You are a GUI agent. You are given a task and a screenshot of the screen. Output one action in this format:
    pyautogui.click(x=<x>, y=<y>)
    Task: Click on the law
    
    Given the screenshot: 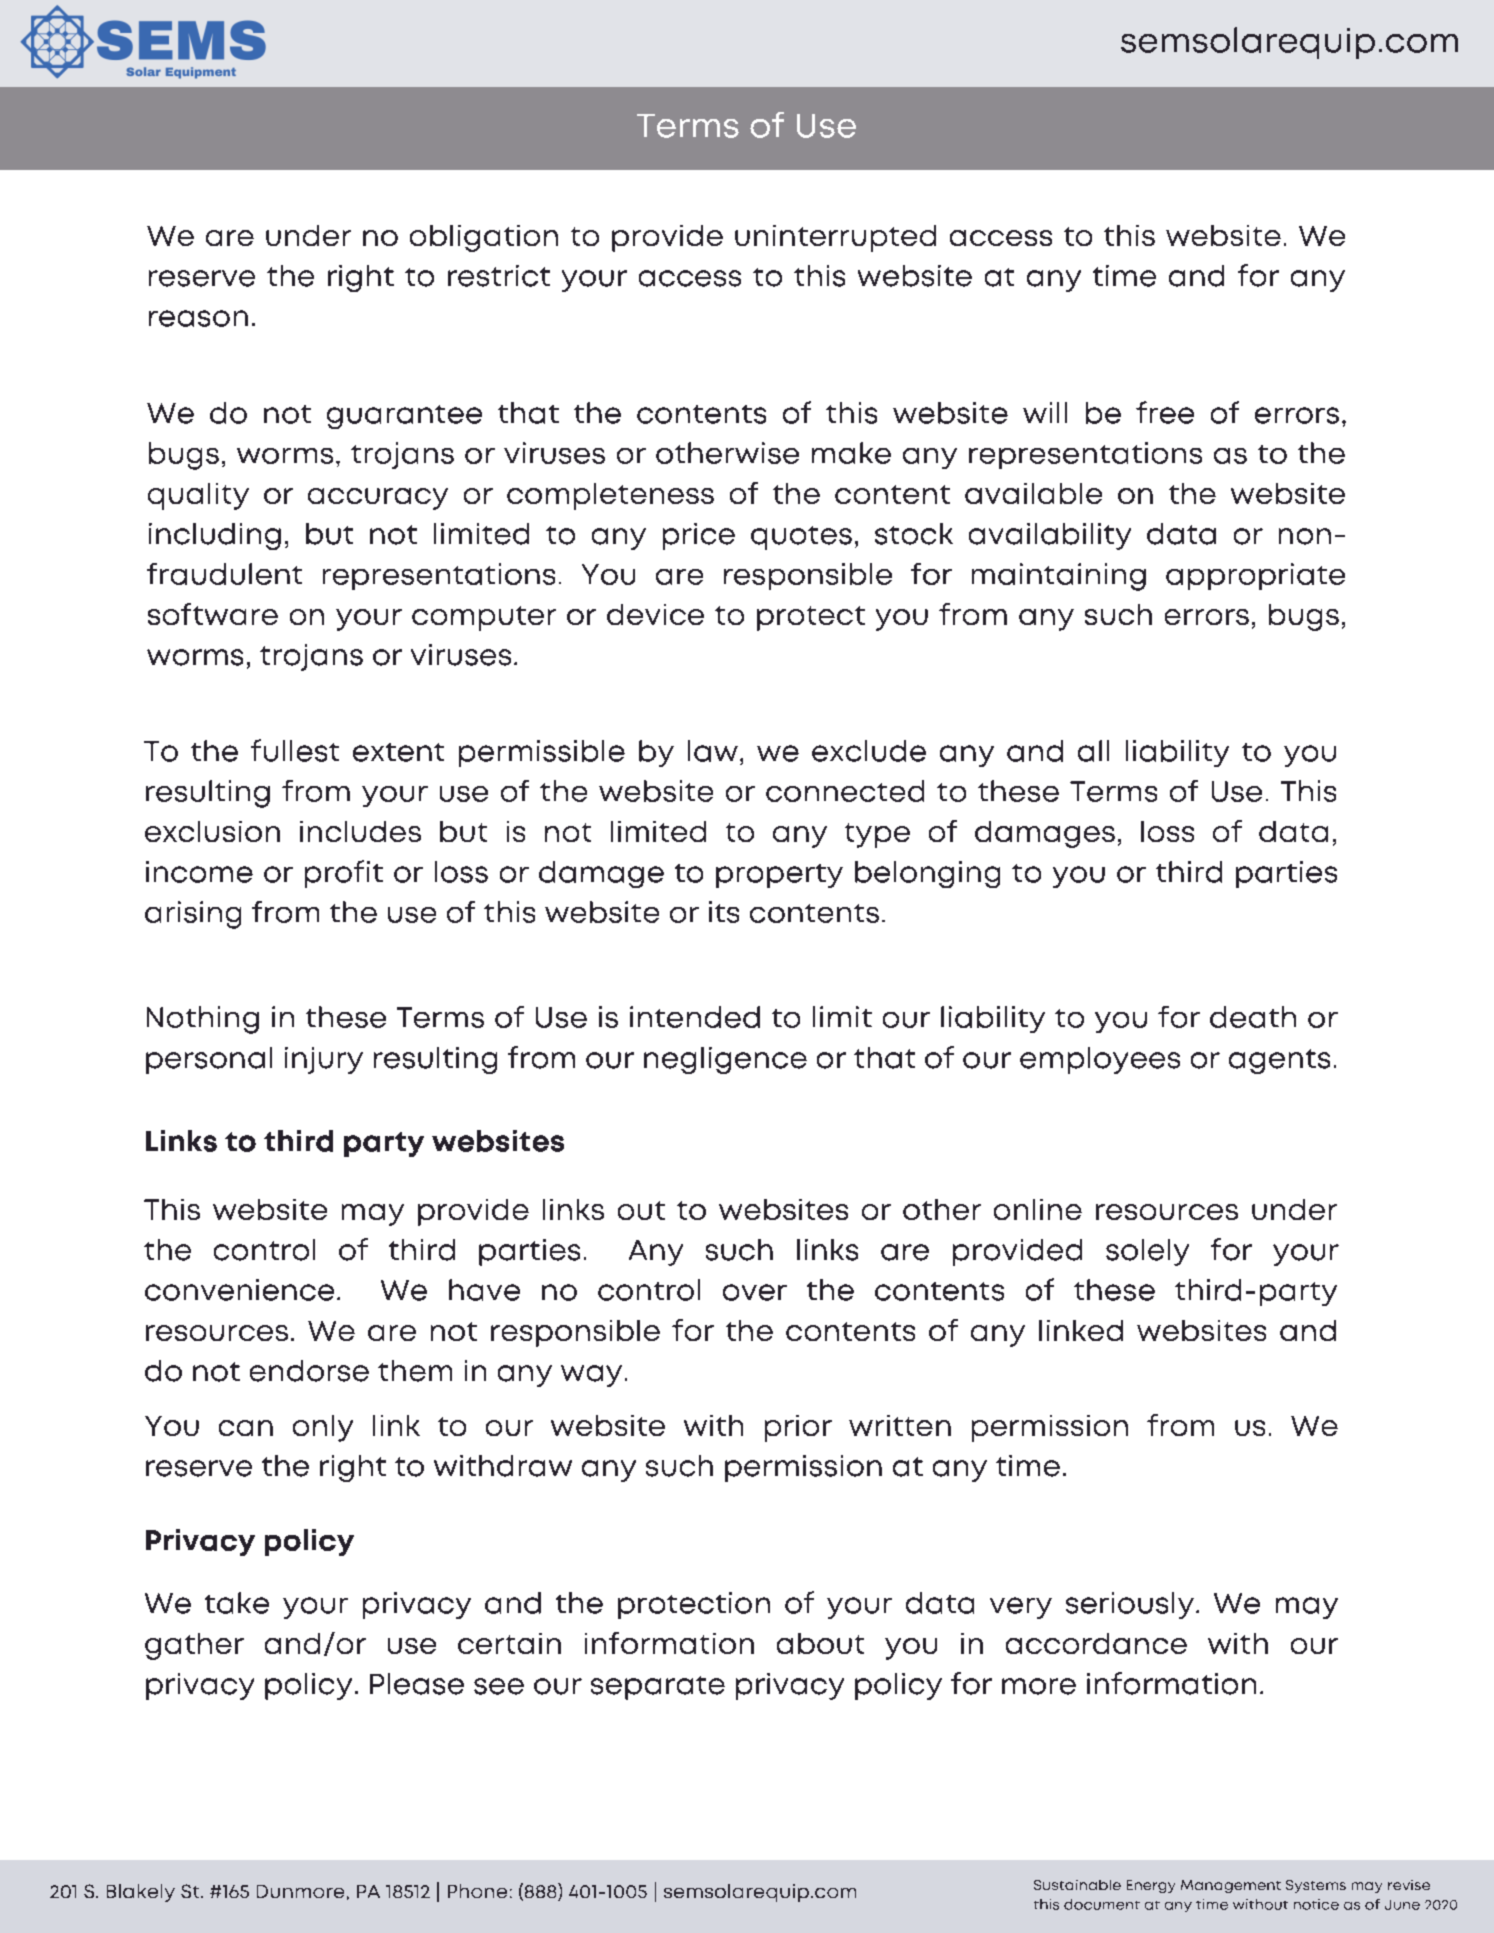 What is the action you would take?
    pyautogui.click(x=713, y=751)
